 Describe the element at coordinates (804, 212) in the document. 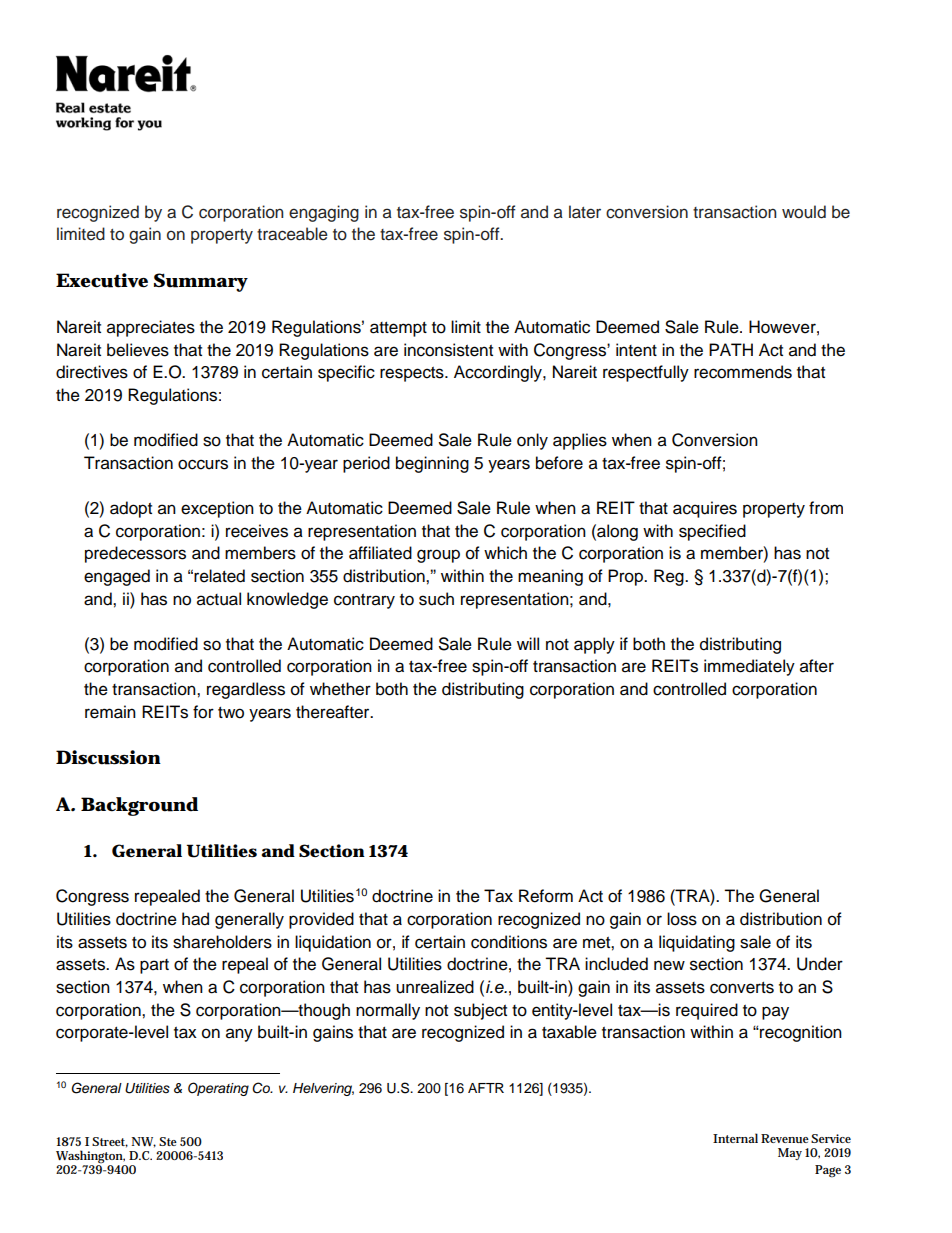

I see `would` at that location.
